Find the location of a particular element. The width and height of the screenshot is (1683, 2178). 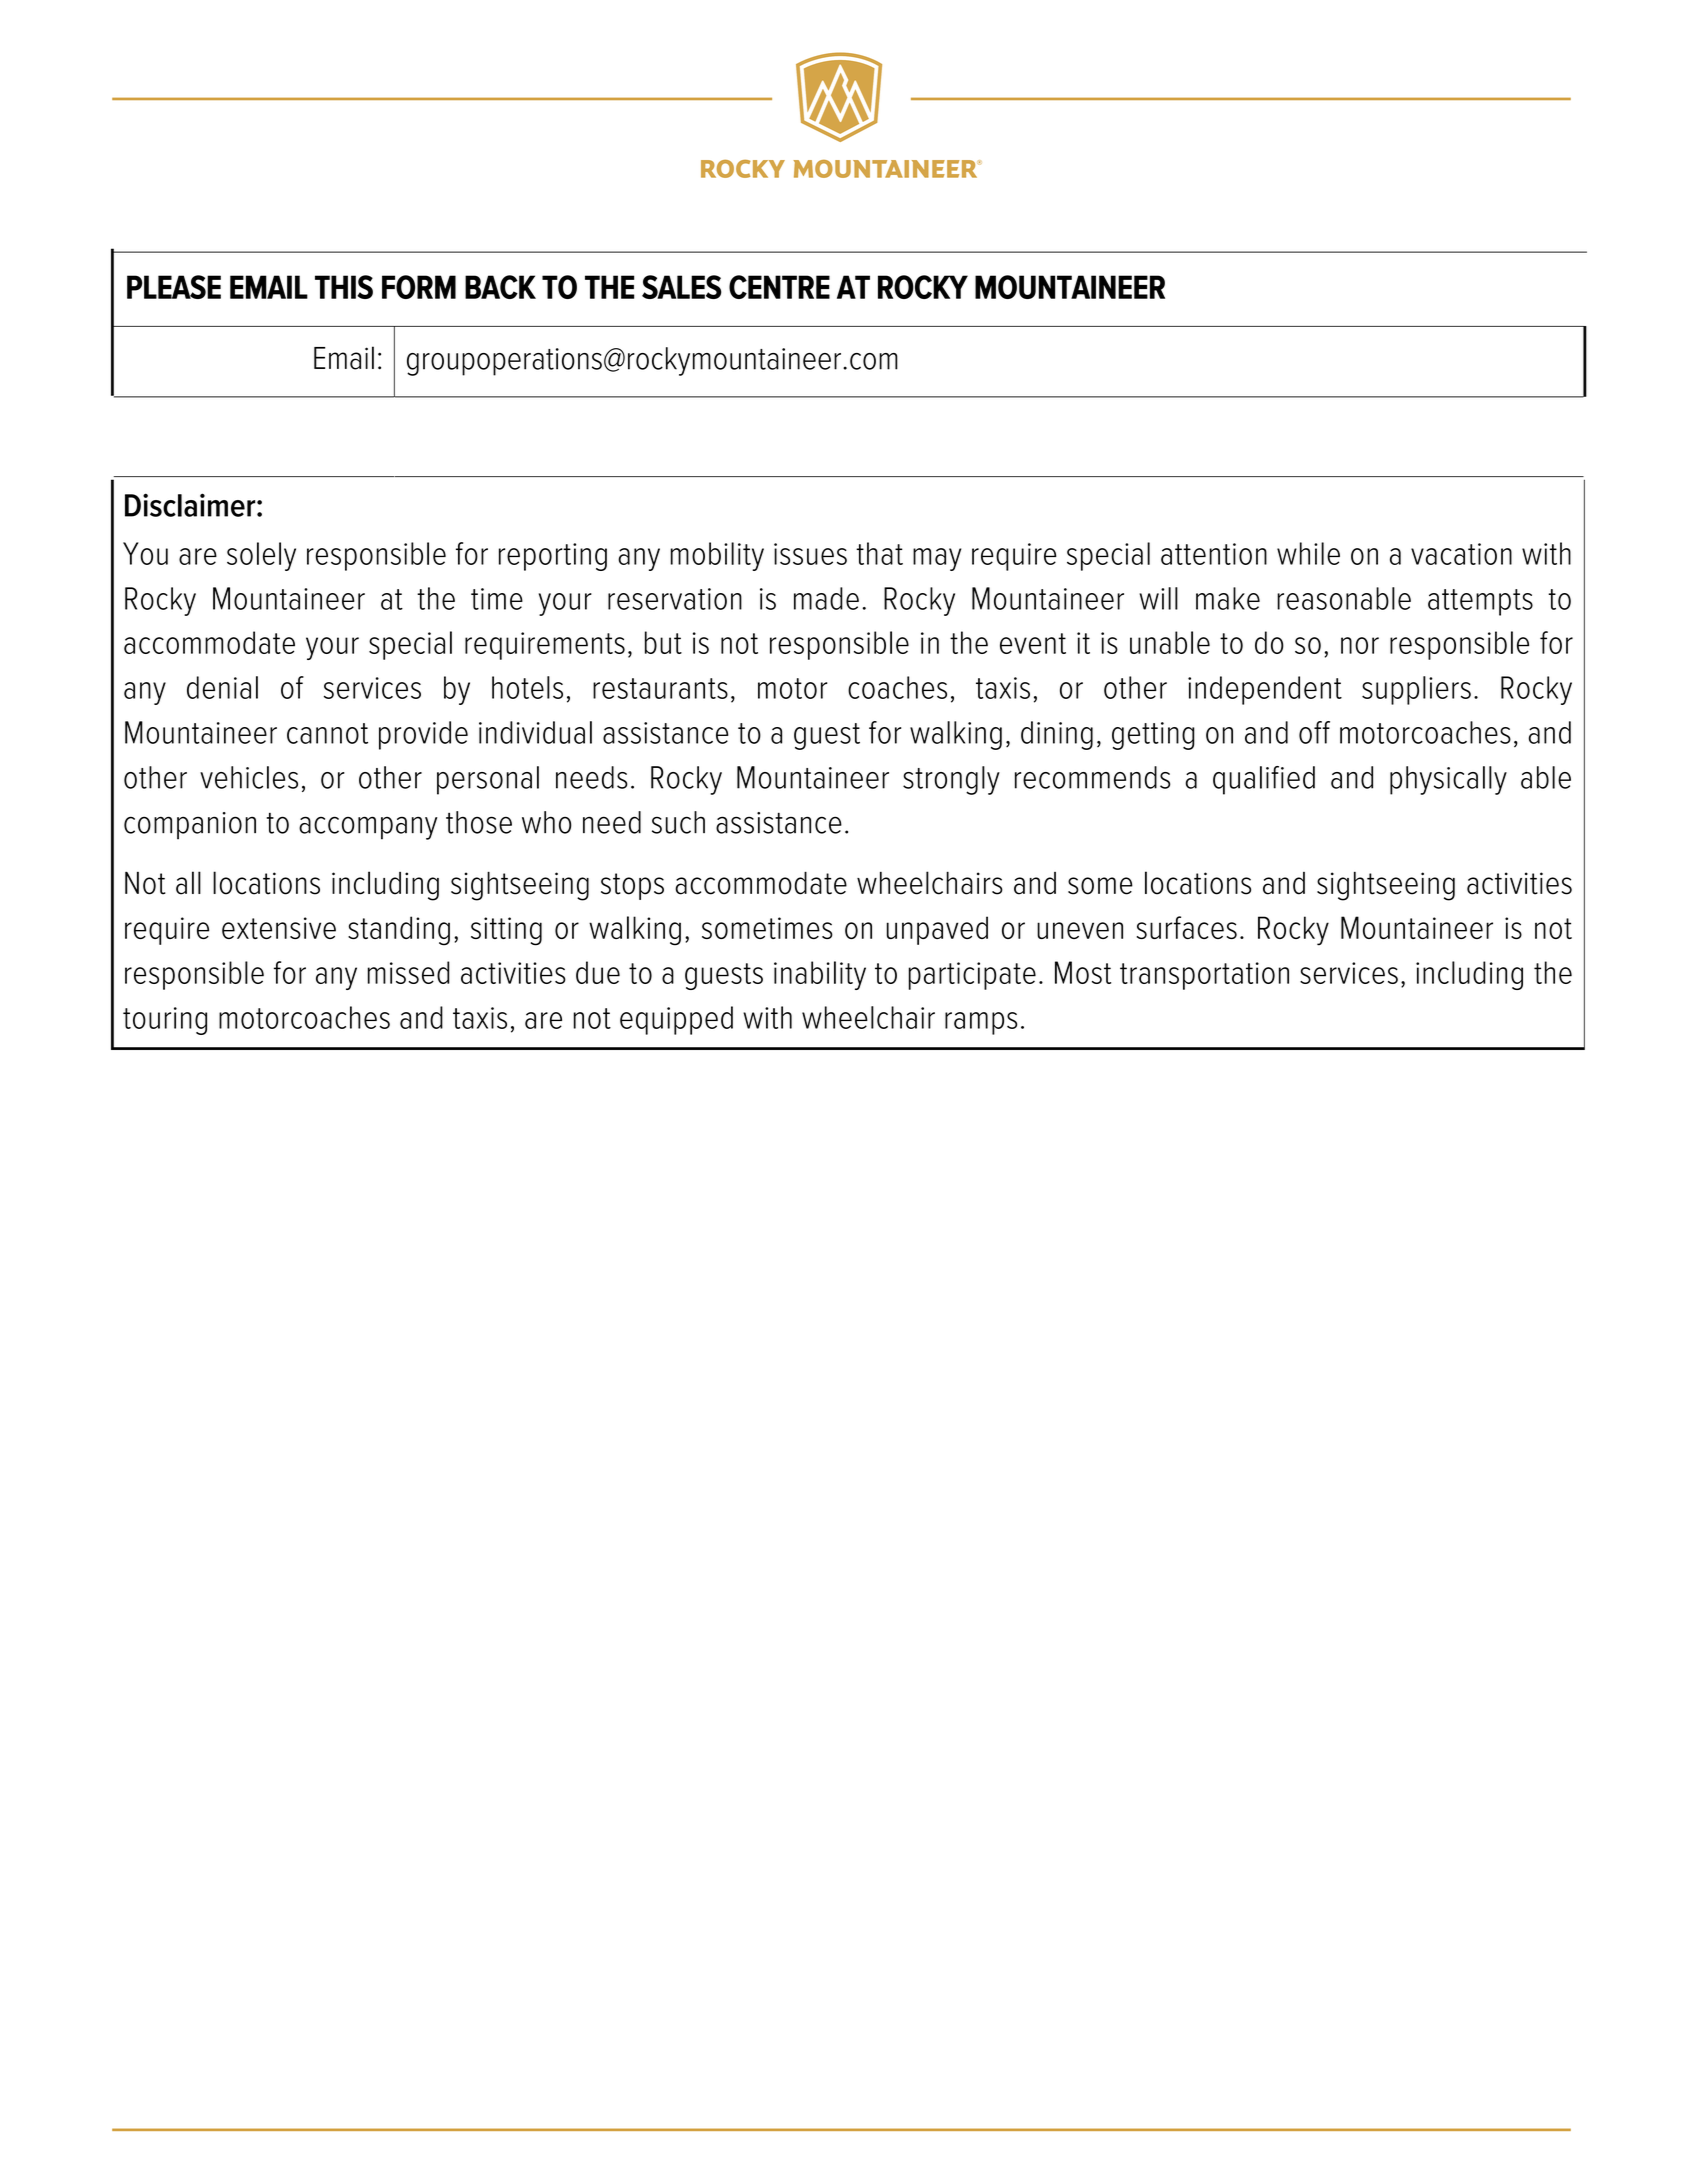

accompany is located at coordinates (368, 828).
